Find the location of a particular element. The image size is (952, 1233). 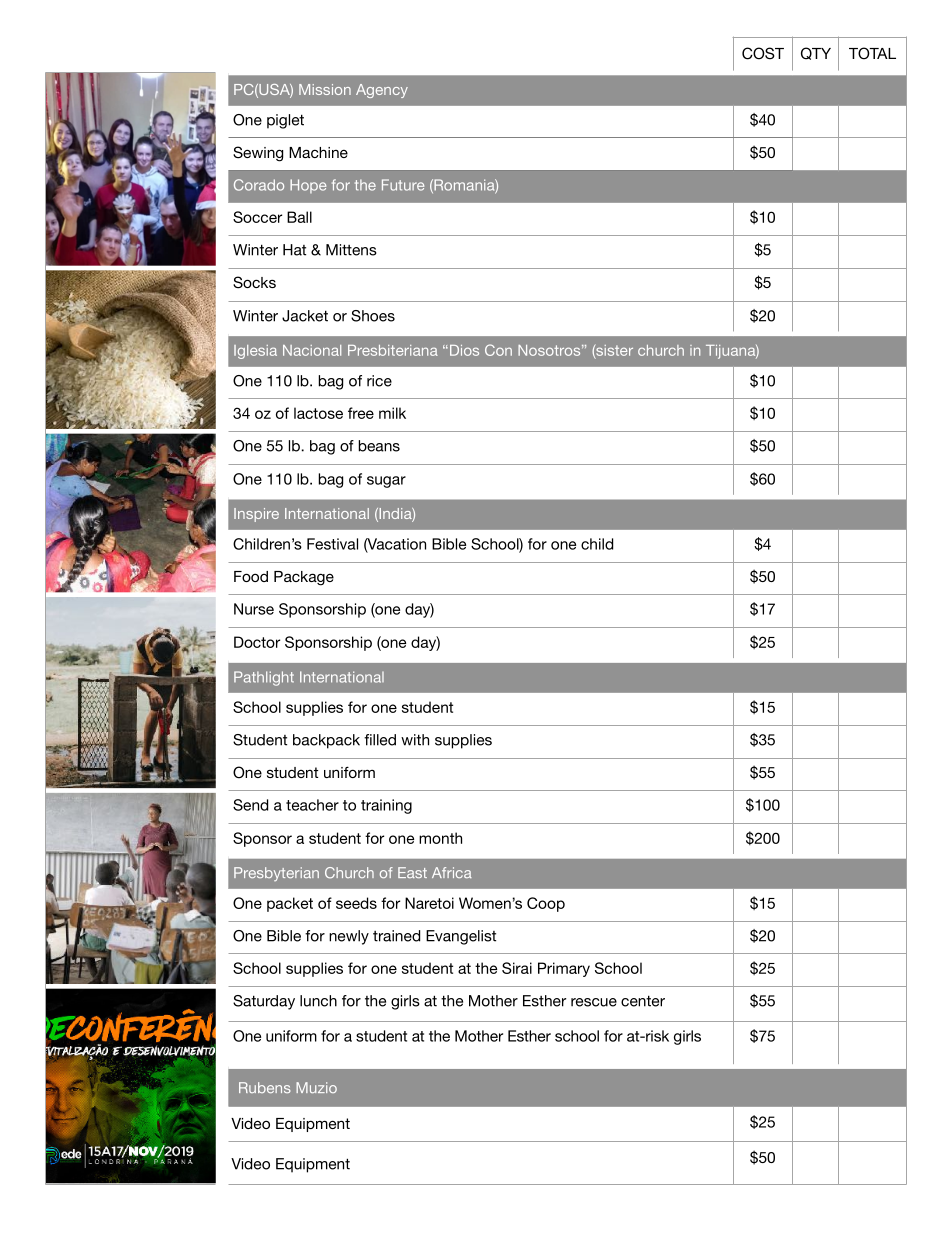

rescue is located at coordinates (594, 1002).
